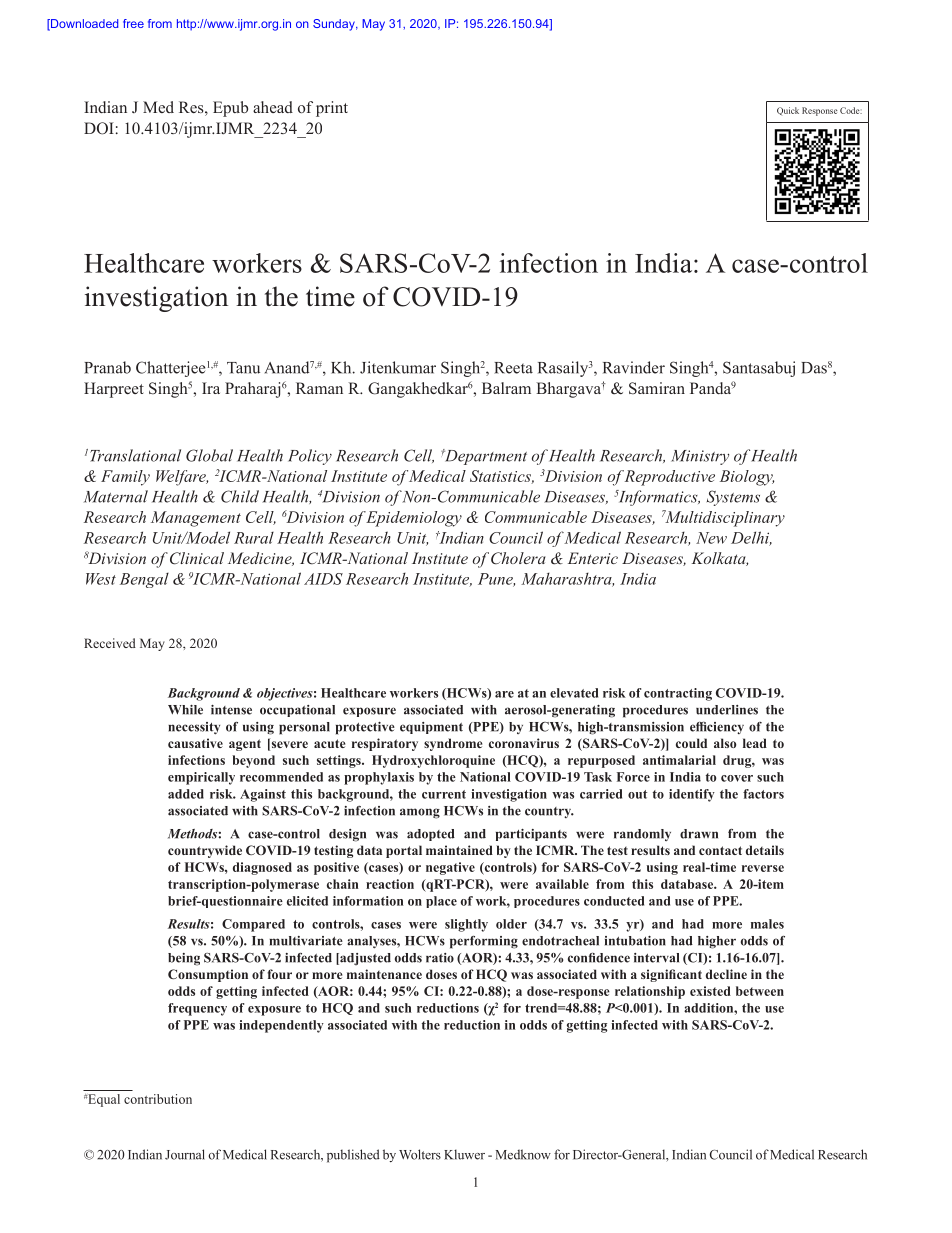  Describe the element at coordinates (332, 109) in the document. I see `print` at that location.
